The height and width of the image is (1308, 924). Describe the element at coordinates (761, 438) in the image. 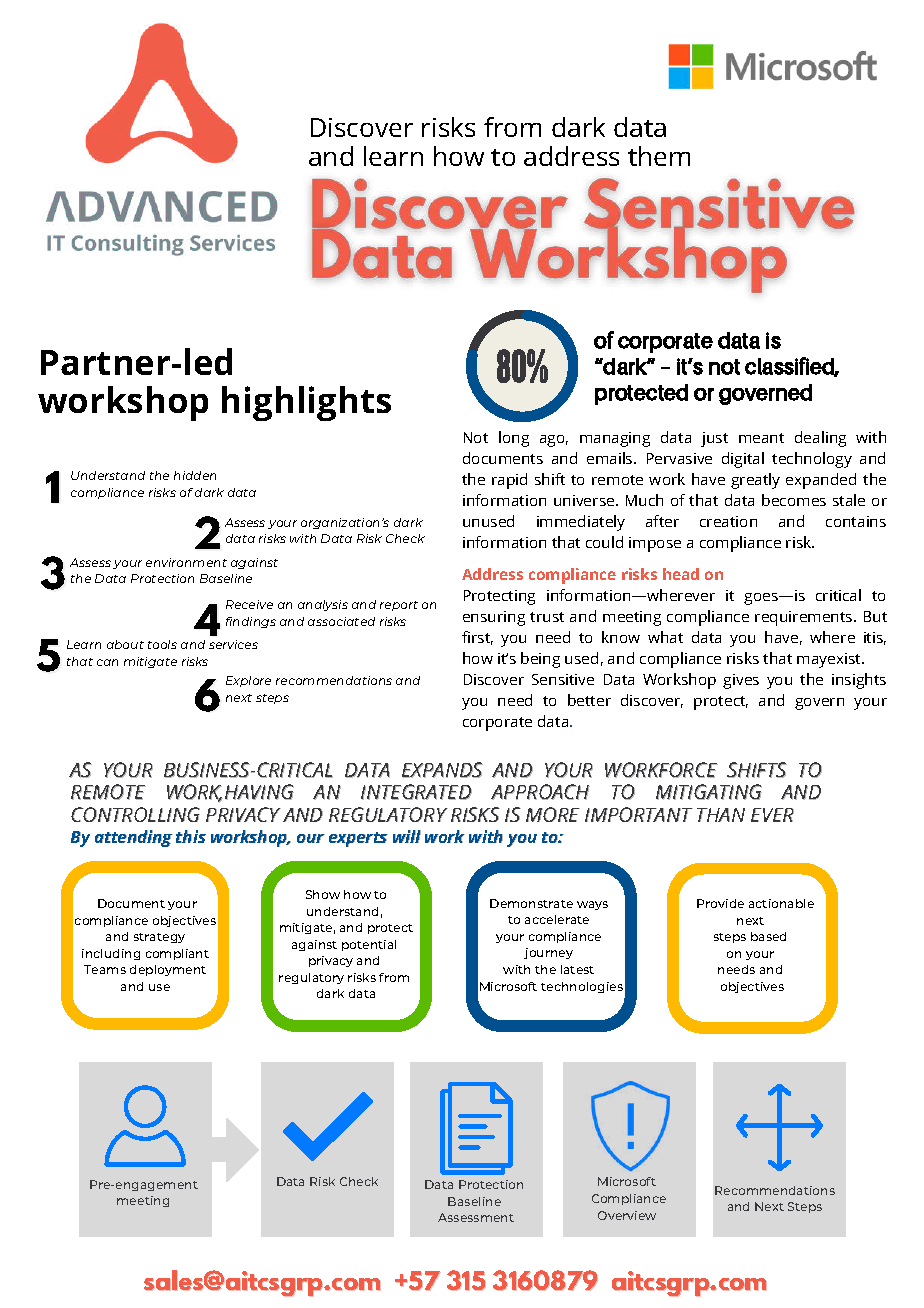

I see `meant` at that location.
